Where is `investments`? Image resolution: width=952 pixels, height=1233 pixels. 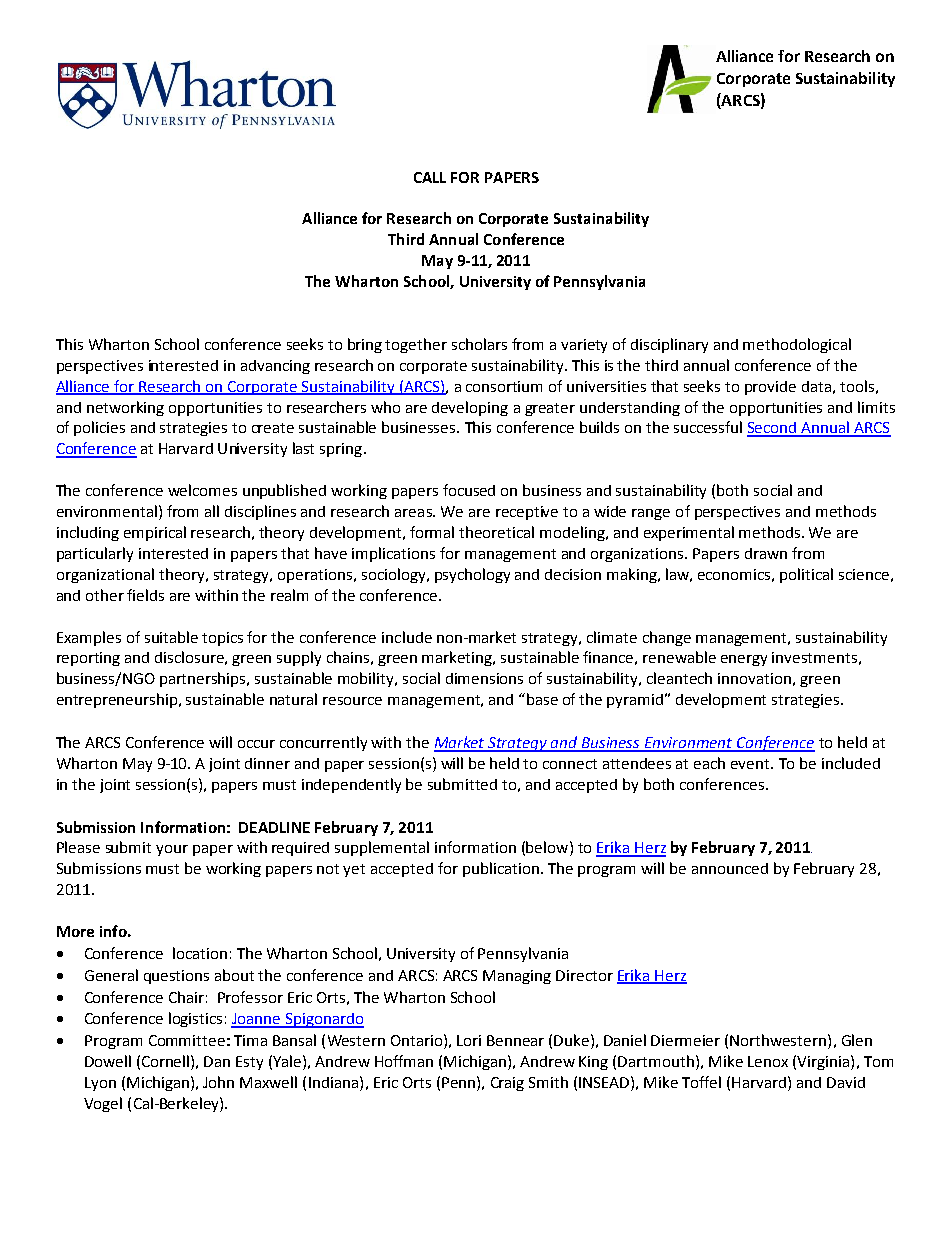
investments is located at coordinates (814, 657).
